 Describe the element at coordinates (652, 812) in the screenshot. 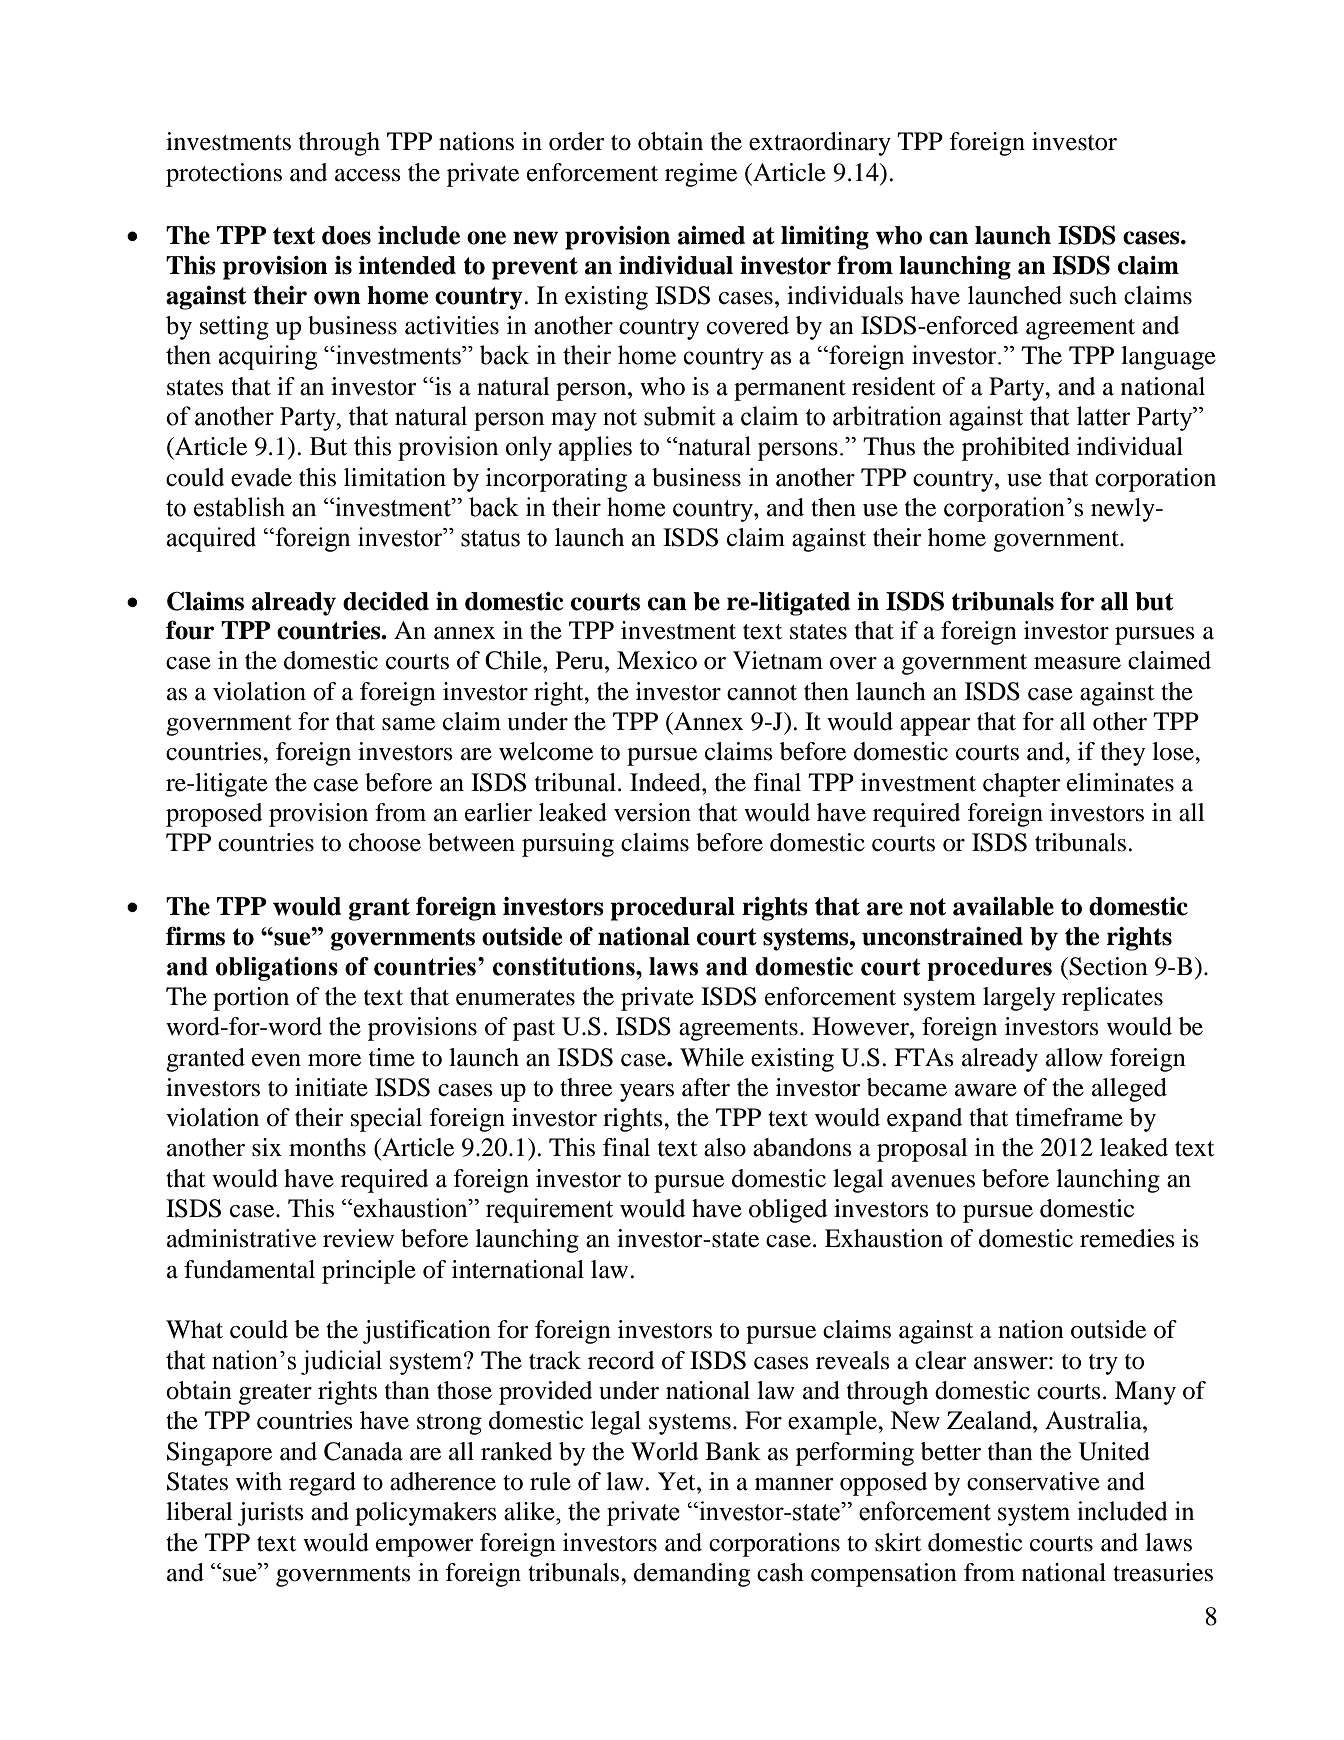

I see `version` at that location.
